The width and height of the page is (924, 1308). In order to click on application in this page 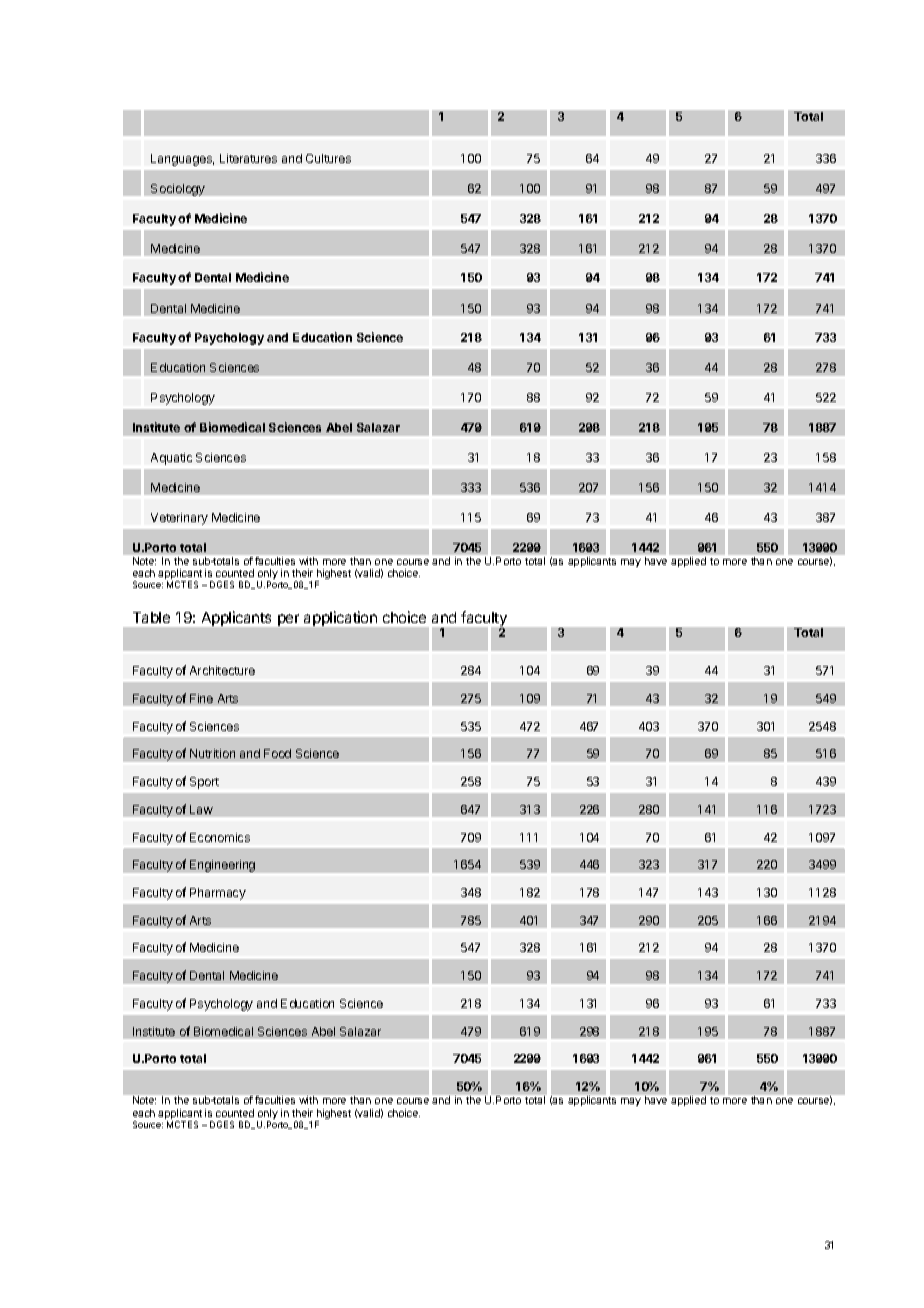, I will do `click(340, 618)`.
